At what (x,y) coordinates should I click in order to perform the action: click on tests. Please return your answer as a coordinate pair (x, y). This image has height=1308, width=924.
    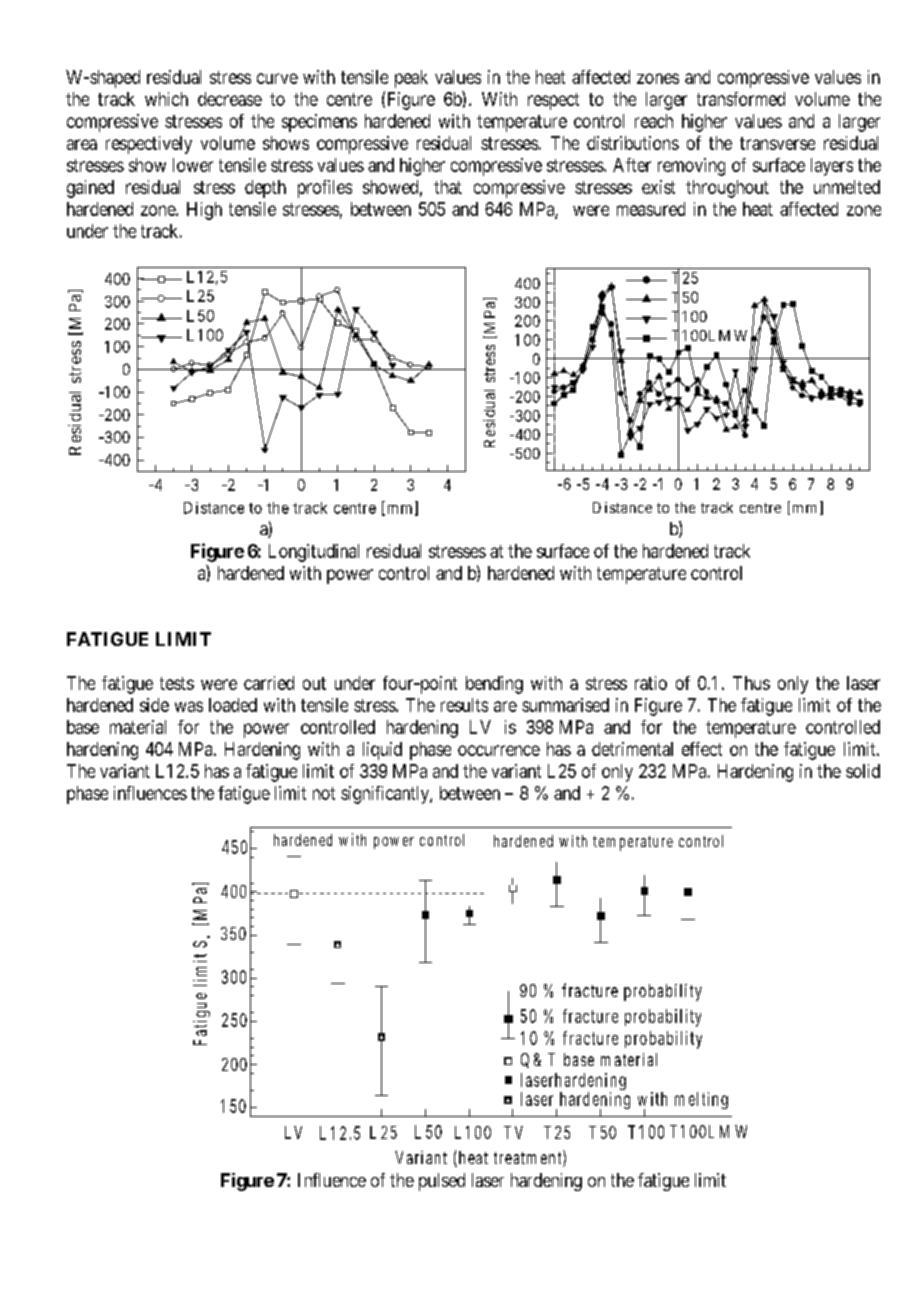
    Looking at the image, I should click on (177, 683).
